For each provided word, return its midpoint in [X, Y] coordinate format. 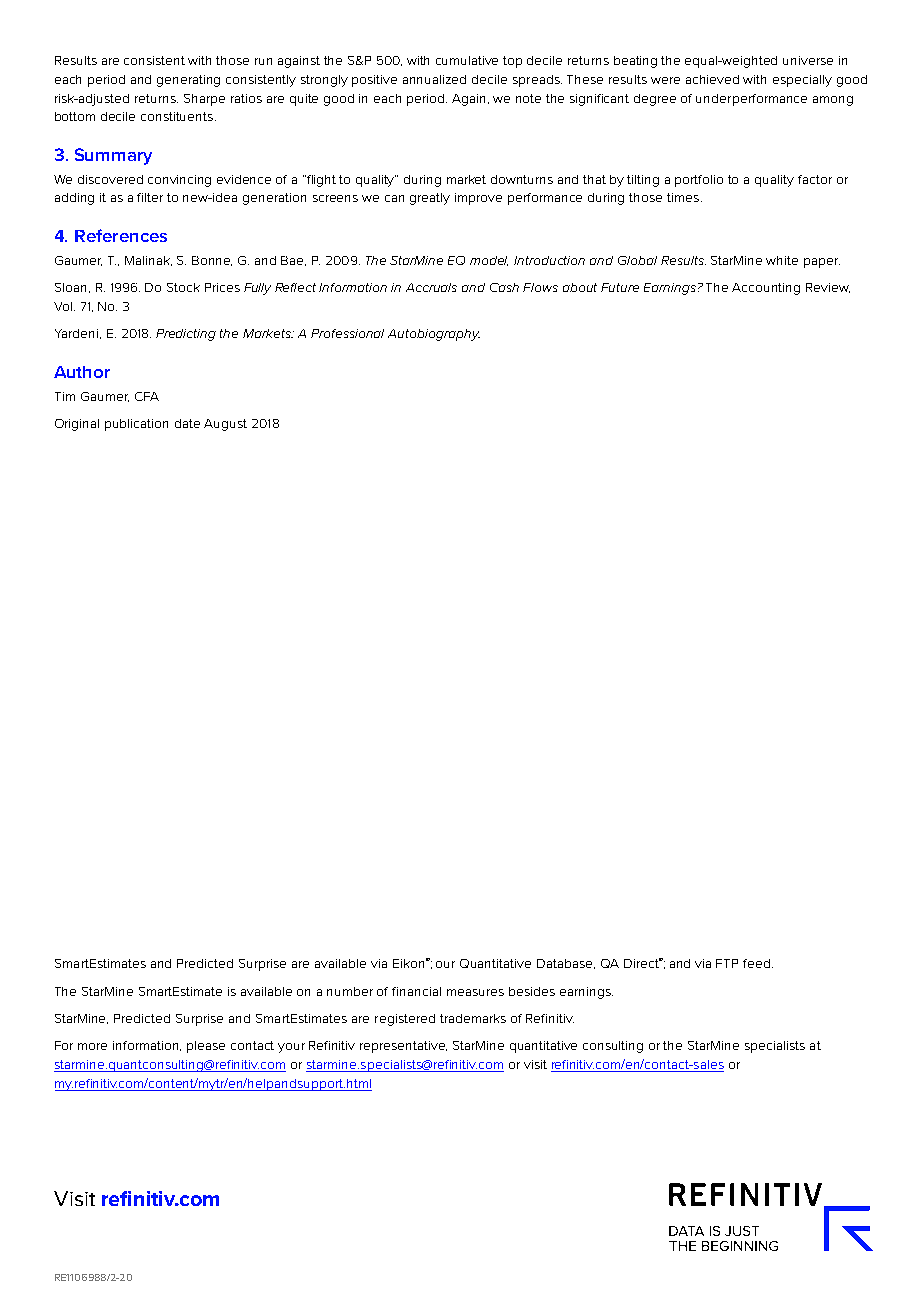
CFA [147, 396]
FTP [727, 963]
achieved [712, 79]
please [206, 1047]
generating [188, 81]
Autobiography [434, 335]
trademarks [473, 1018]
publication [136, 425]
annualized [434, 79]
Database [566, 964]
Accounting [766, 289]
